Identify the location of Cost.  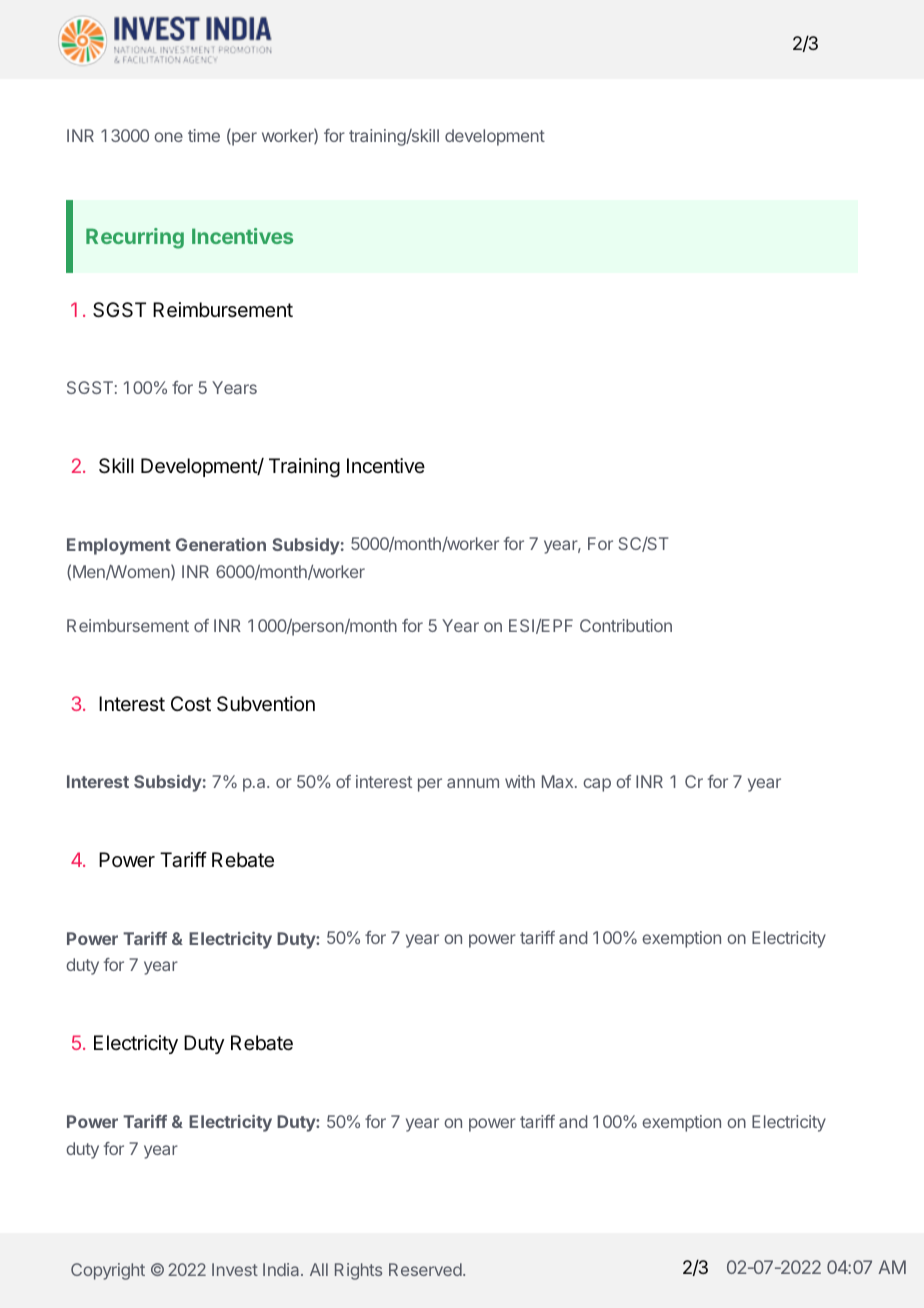
(191, 703).
